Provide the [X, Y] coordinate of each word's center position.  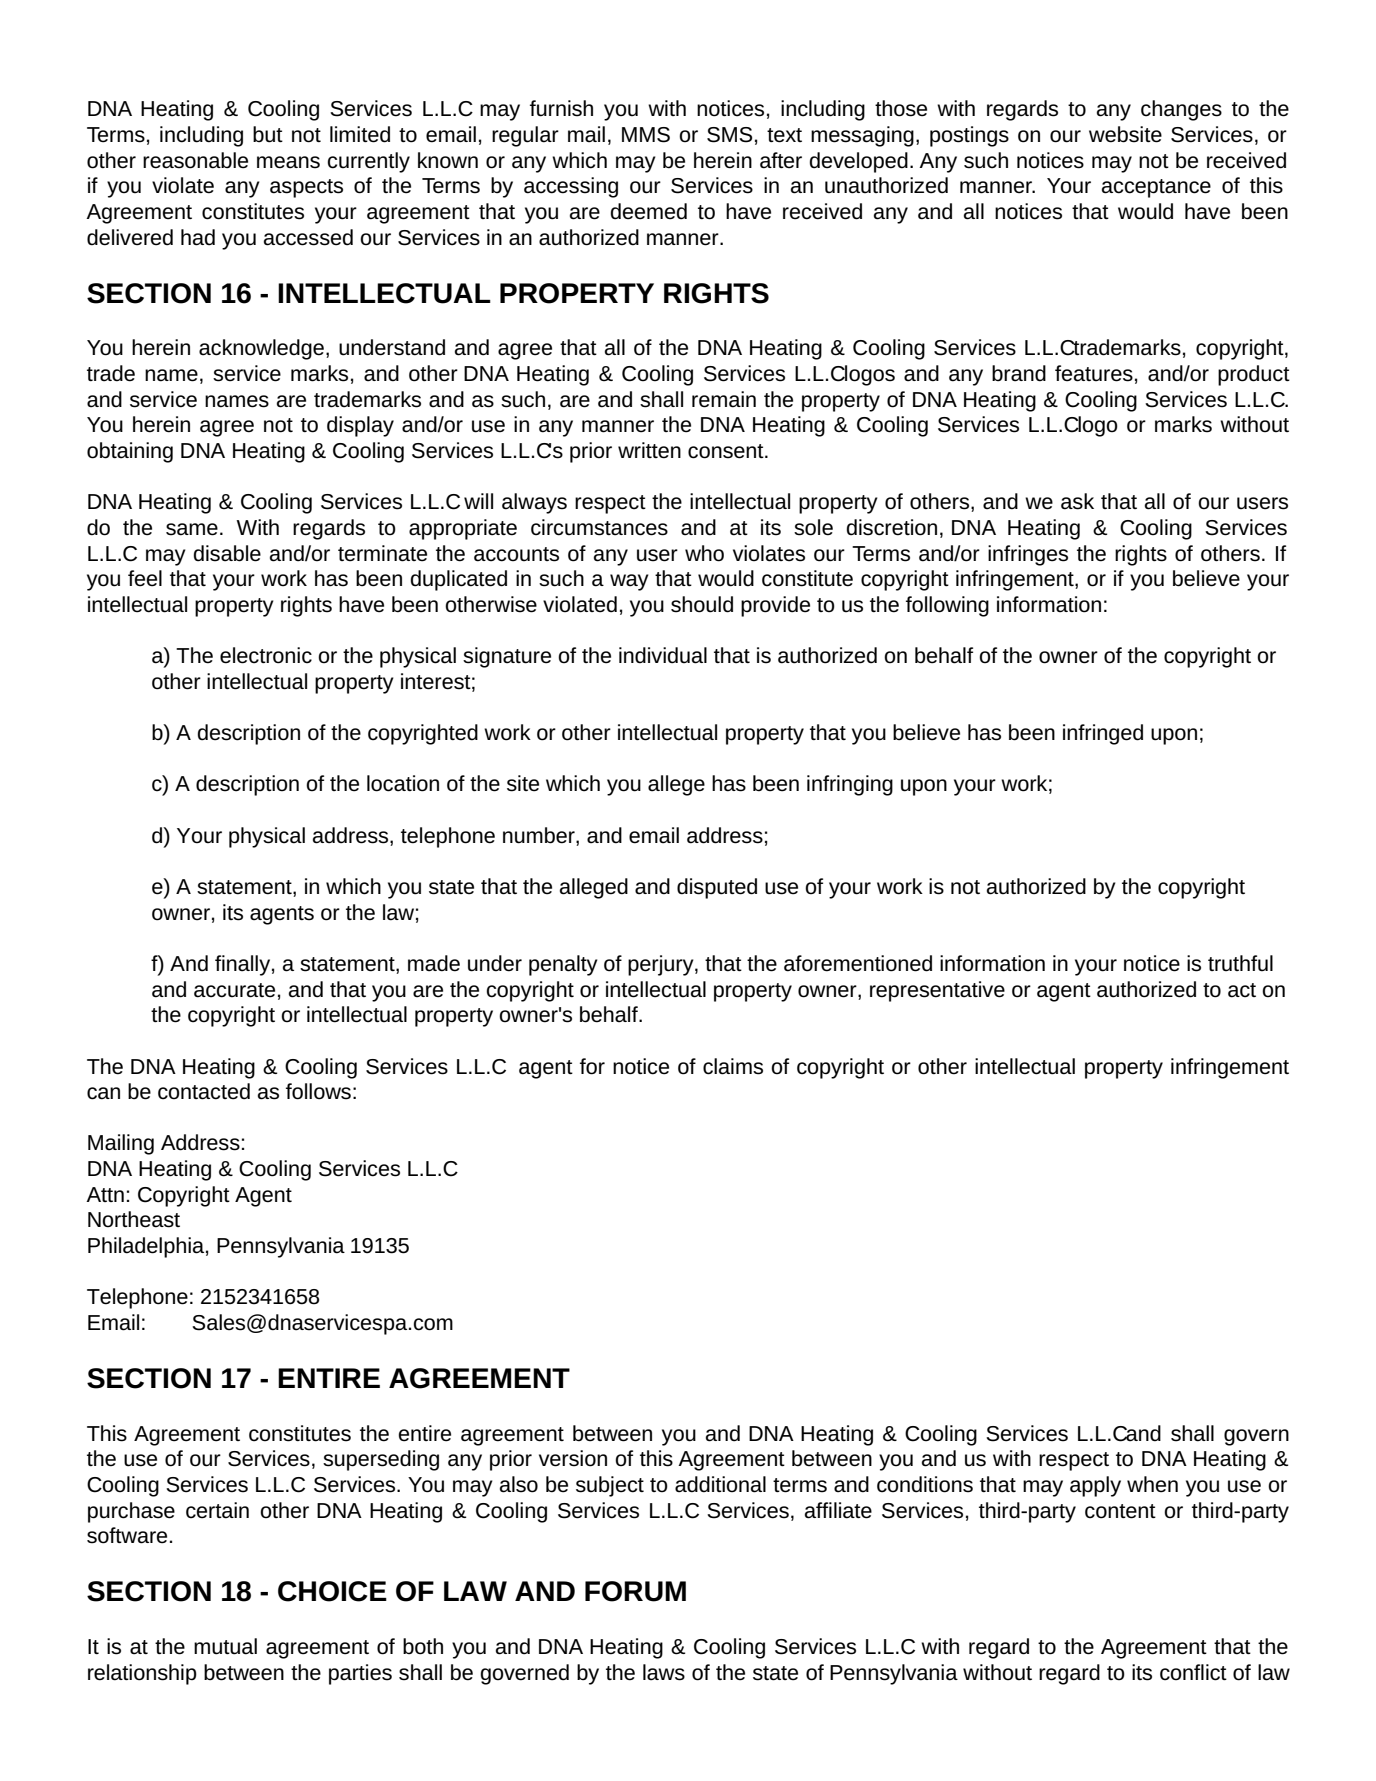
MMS [646, 135]
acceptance [1156, 188]
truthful [1240, 963]
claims [733, 1066]
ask [1077, 501]
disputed [717, 888]
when [1152, 1484]
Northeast [134, 1219]
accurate [234, 990]
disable [227, 553]
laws [664, 1672]
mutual [225, 1646]
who [704, 553]
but [268, 134]
